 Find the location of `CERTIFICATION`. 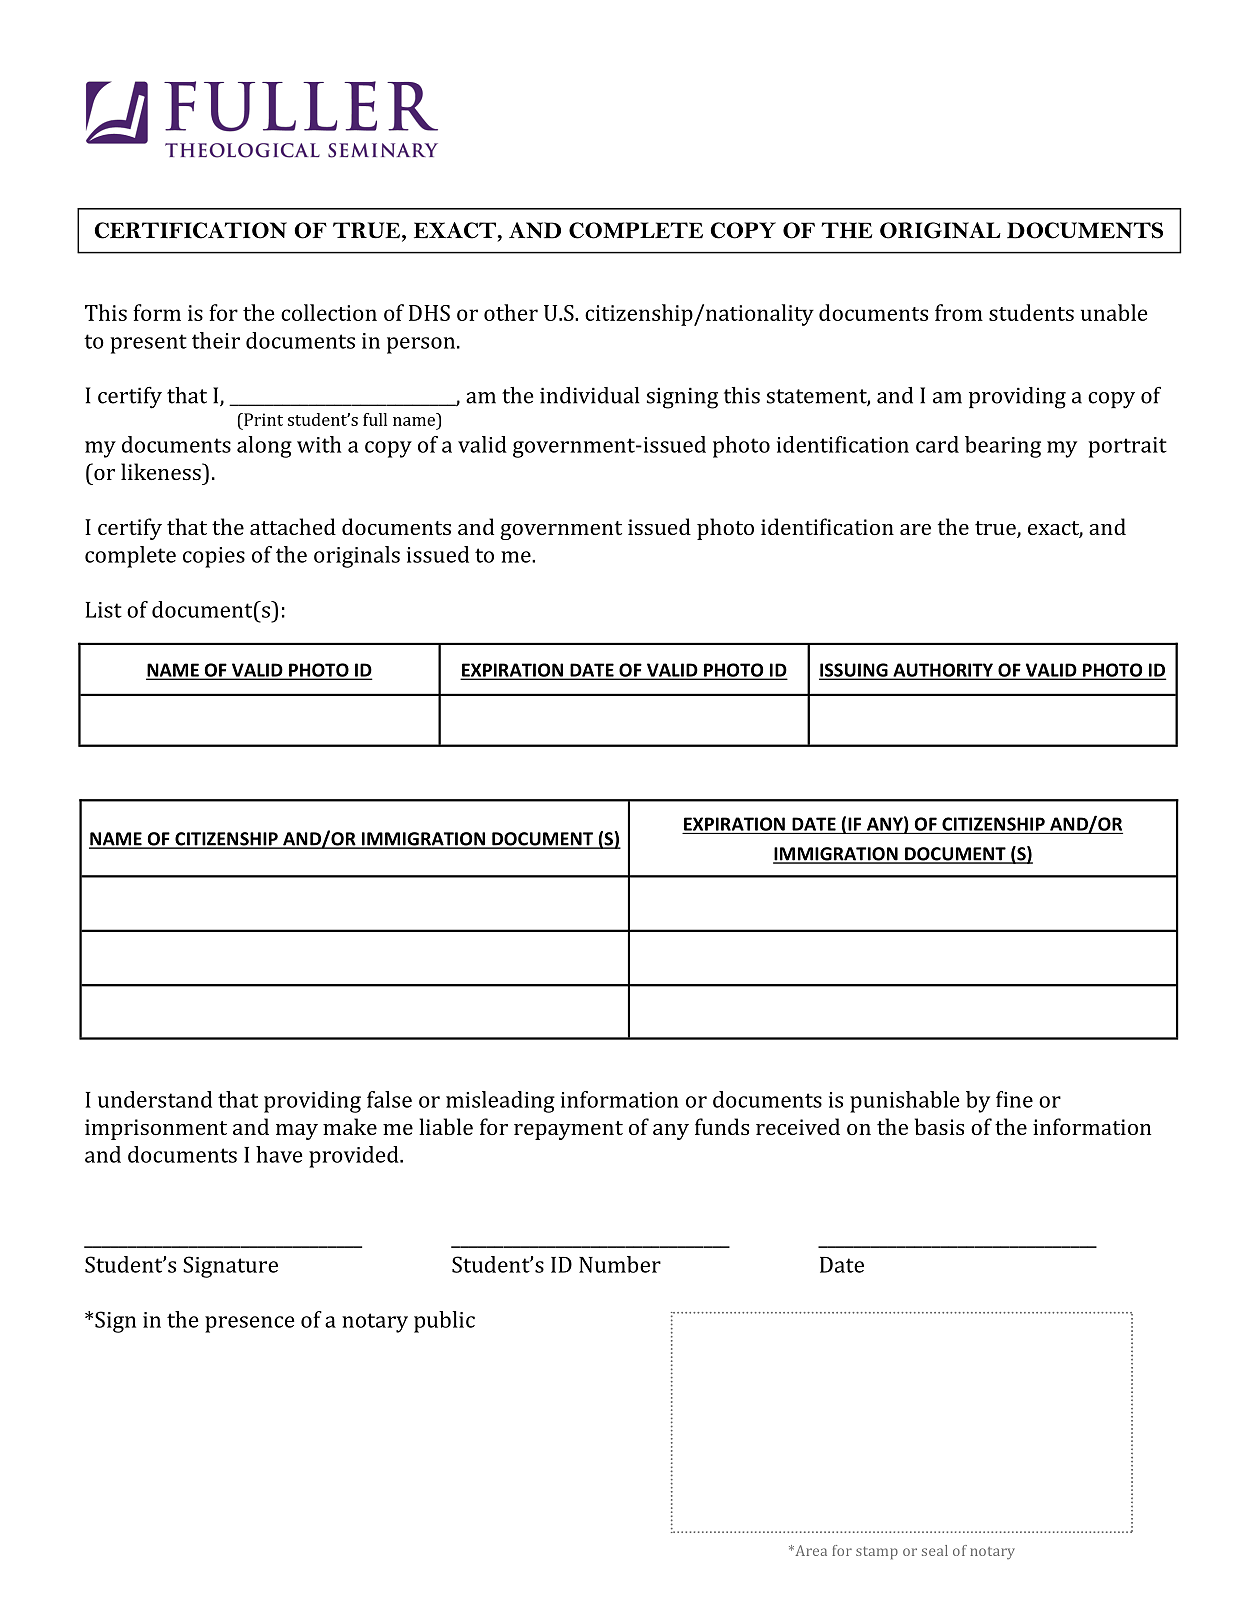

CERTIFICATION is located at coordinates (190, 230).
